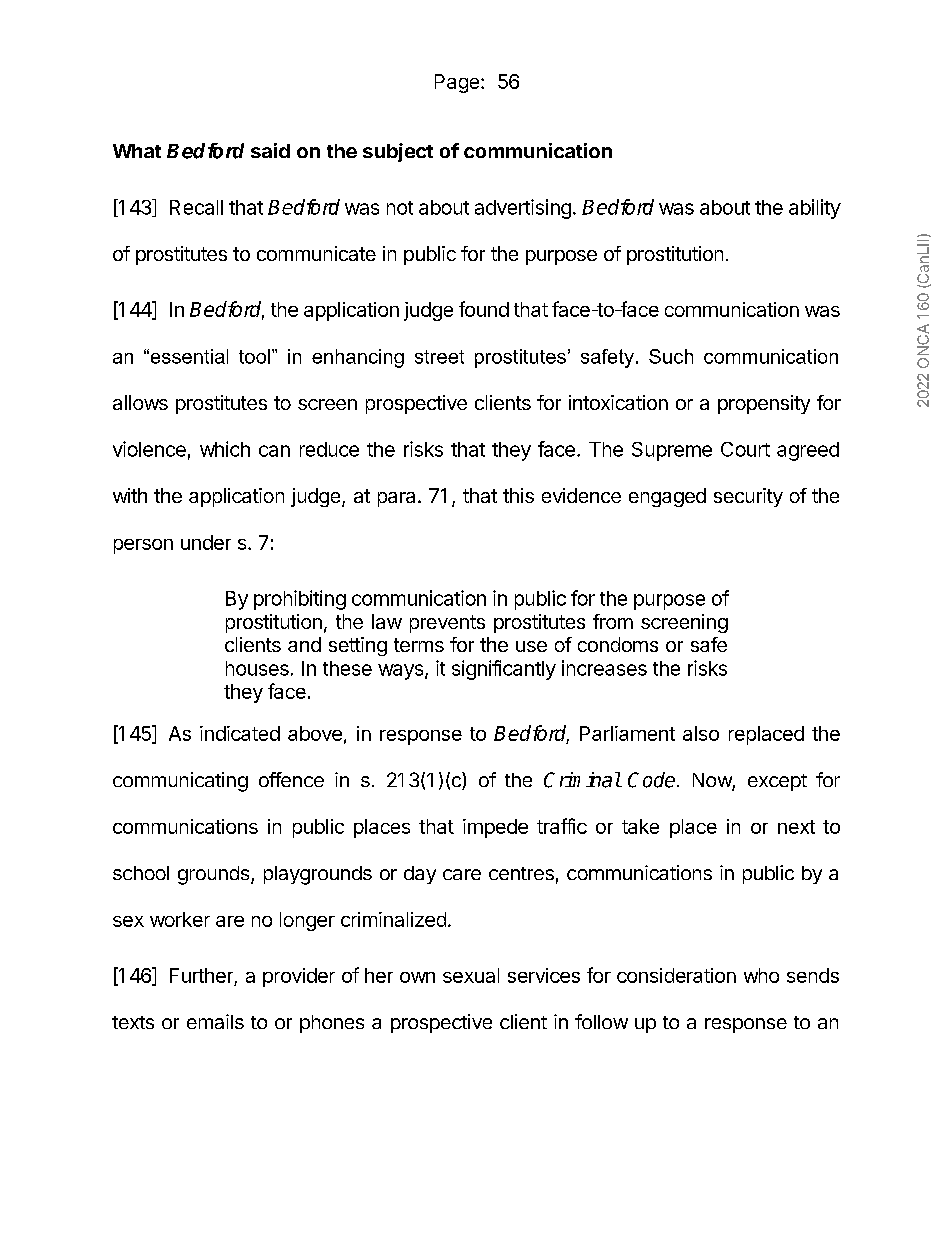  I want to click on security, so click(748, 497).
